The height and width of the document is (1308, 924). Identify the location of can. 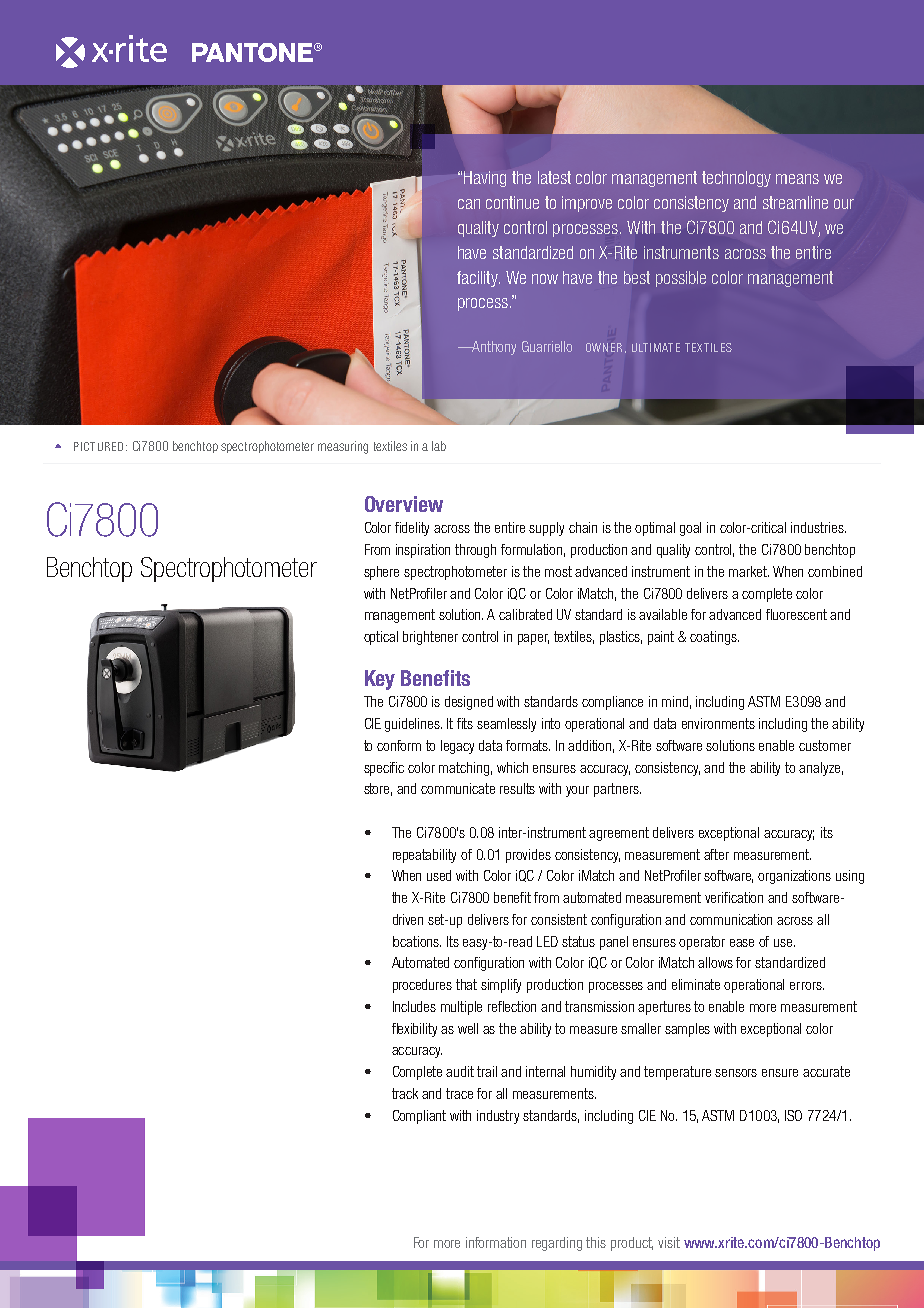
(469, 204).
